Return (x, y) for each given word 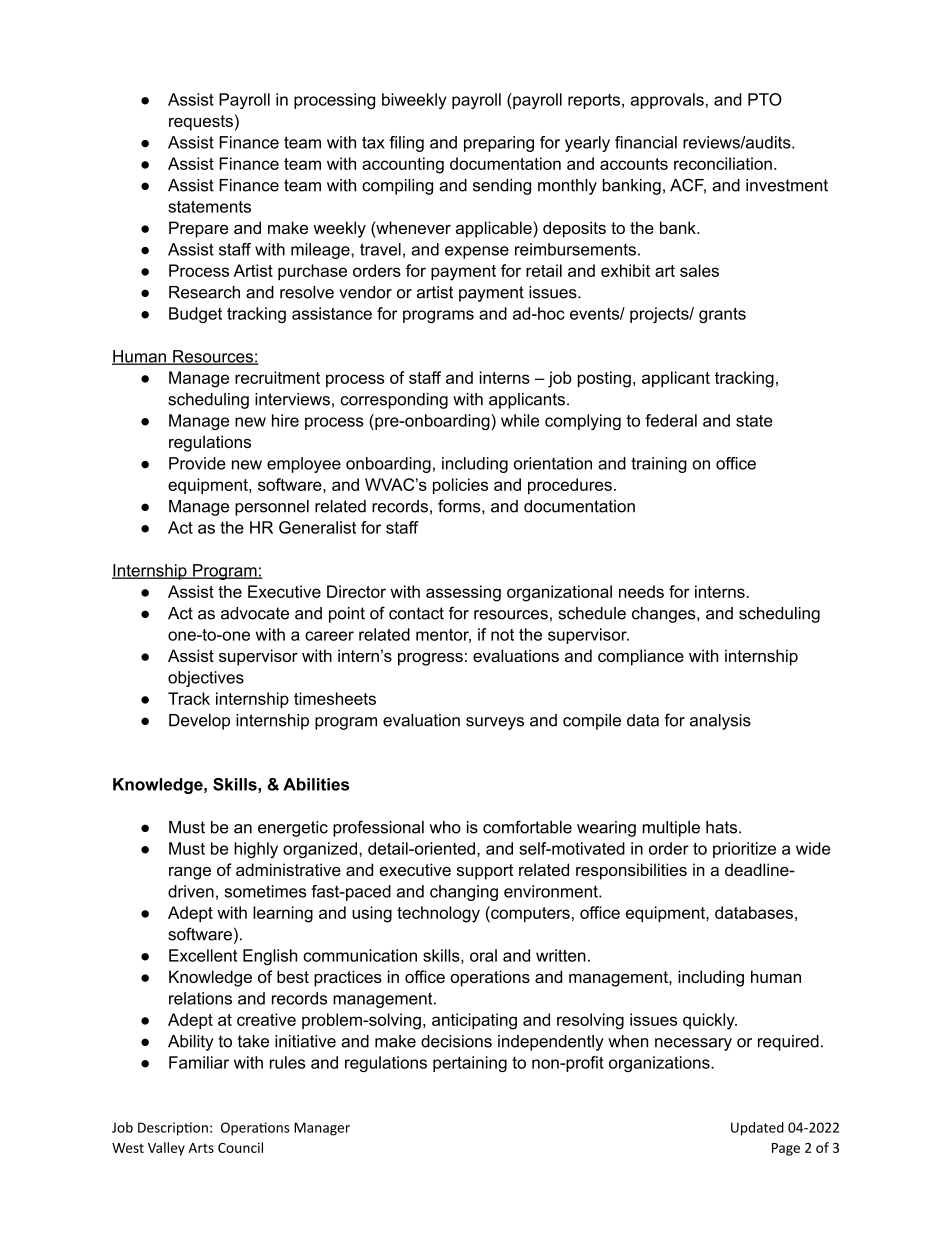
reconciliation (723, 163)
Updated (757, 1129)
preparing (499, 144)
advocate (255, 613)
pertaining (470, 1064)
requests (201, 123)
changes (665, 615)
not (502, 635)
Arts (201, 1148)
